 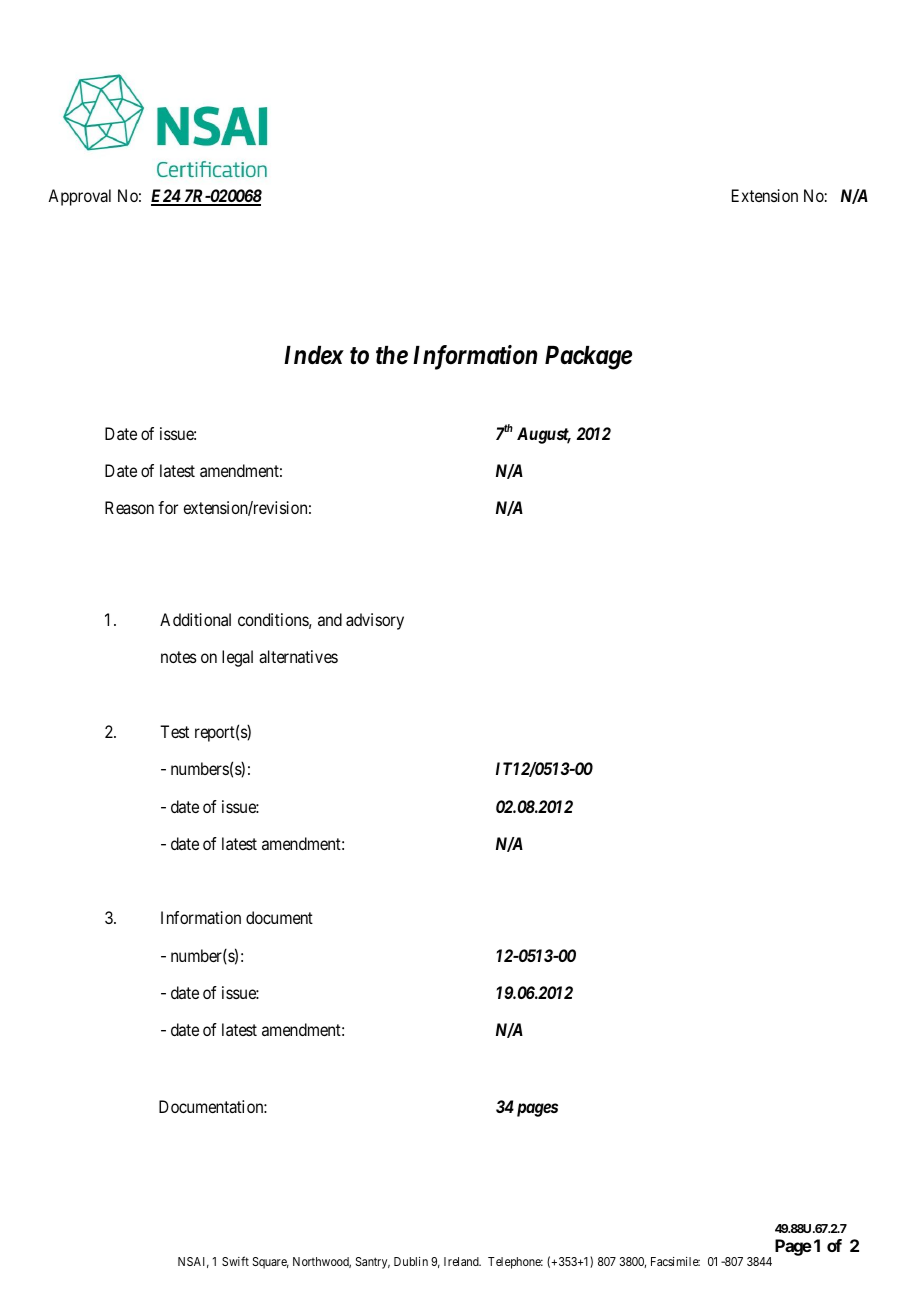 I want to click on Telephone, so click(x=515, y=1263).
